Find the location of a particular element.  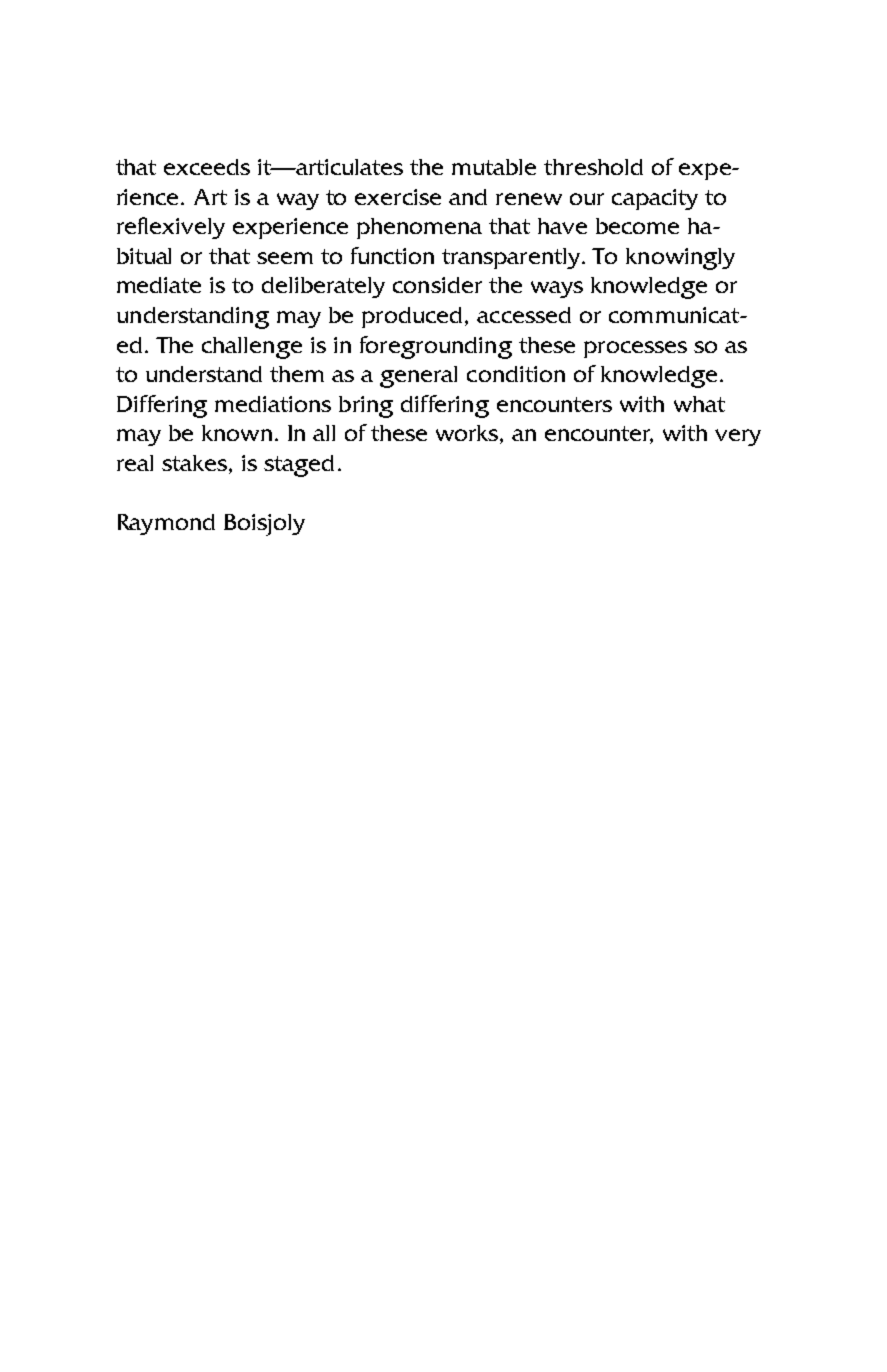

capacity is located at coordinates (655, 199).
